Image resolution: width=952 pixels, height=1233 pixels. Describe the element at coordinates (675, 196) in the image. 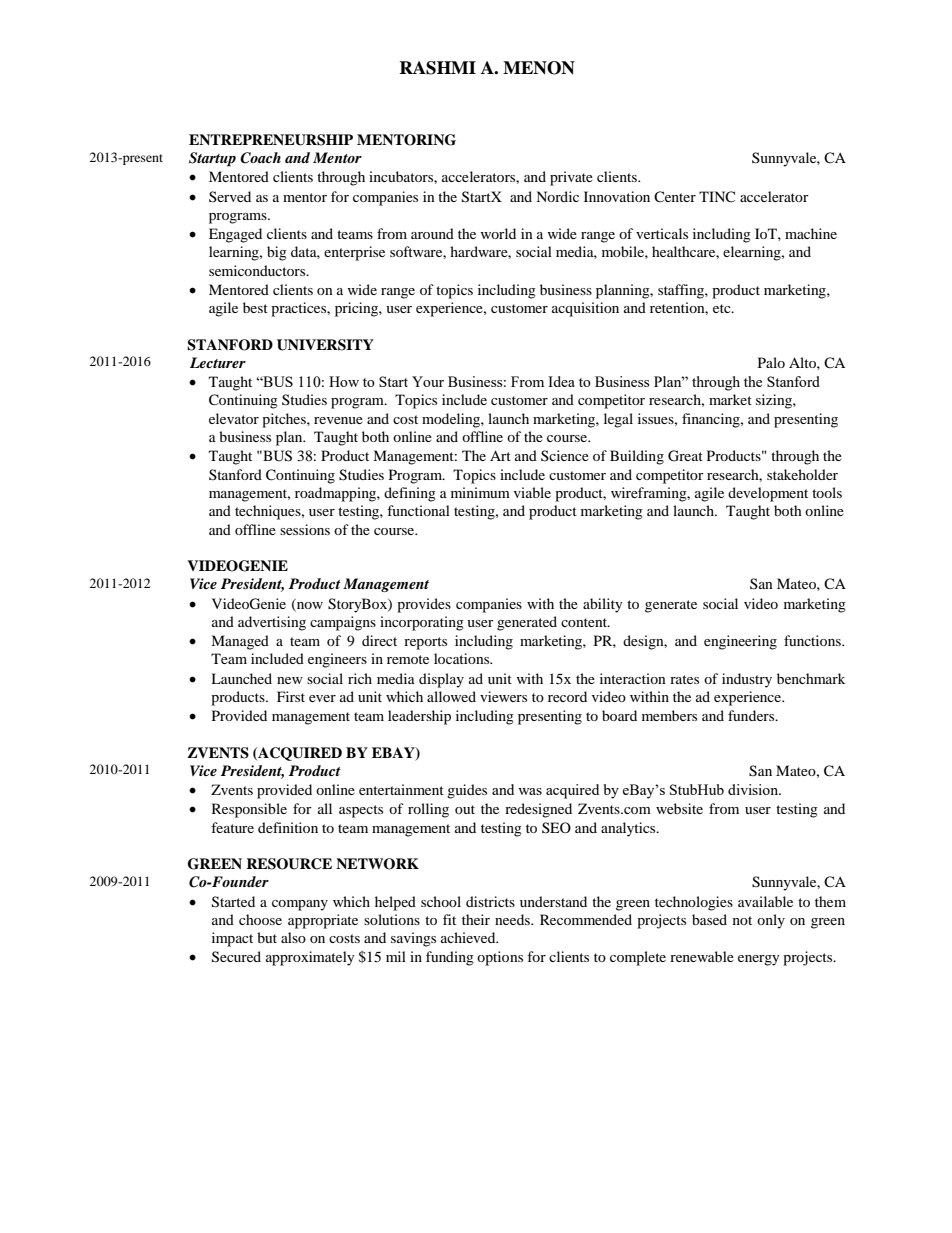

I see `Center` at that location.
